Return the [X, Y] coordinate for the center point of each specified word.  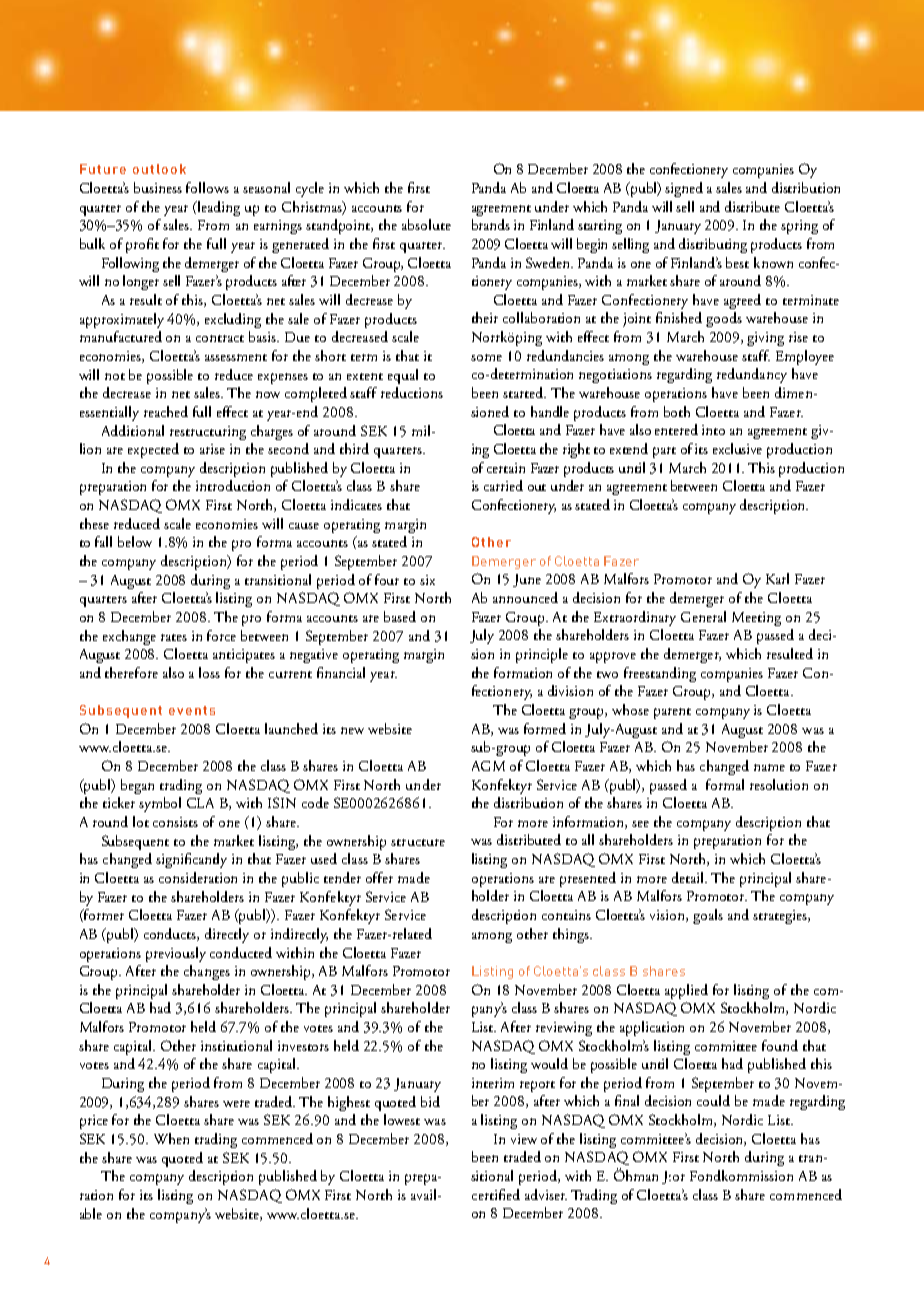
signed [684, 189]
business [158, 187]
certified [496, 1194]
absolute [426, 224]
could [713, 1100]
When [171, 1138]
